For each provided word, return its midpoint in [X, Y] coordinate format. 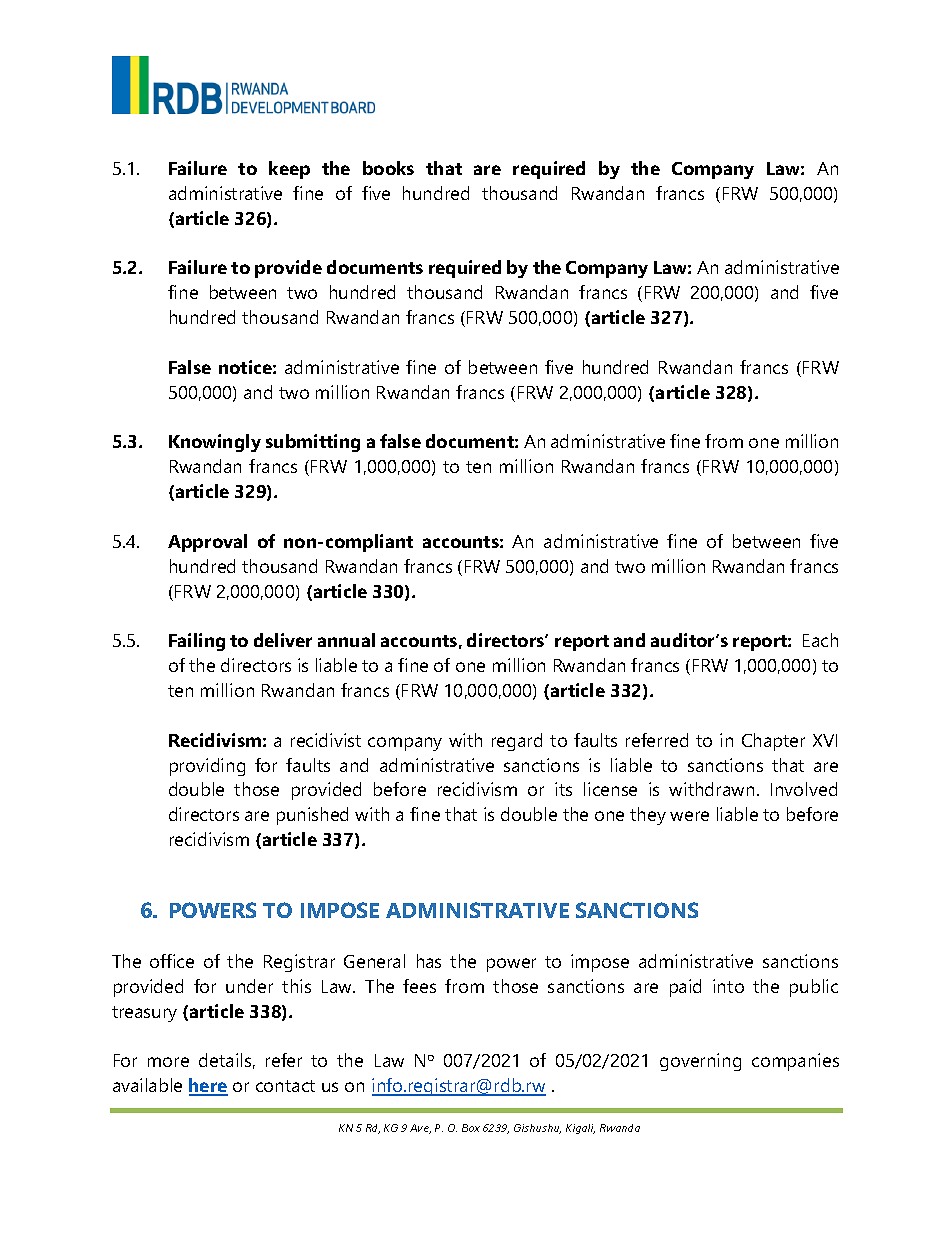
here [208, 1087]
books [388, 168]
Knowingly [215, 443]
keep [289, 170]
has [429, 961]
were [689, 816]
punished [312, 816]
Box [471, 1128]
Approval [207, 543]
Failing [197, 642]
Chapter [773, 742]
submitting [313, 443]
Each [820, 640]
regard [517, 742]
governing [700, 1062]
